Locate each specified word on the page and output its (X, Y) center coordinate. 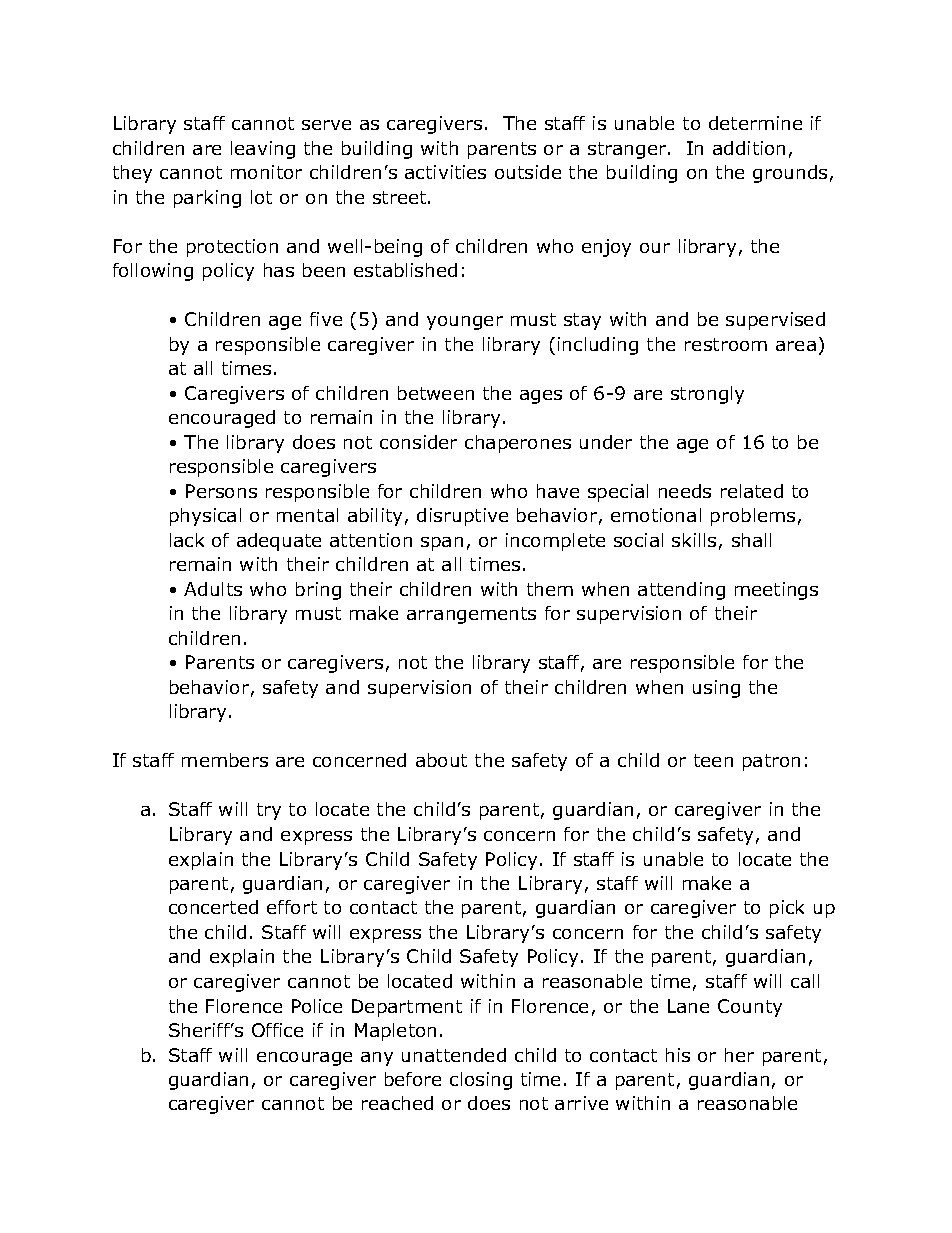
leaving (263, 150)
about (441, 760)
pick (787, 909)
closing (481, 1081)
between (436, 393)
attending (681, 591)
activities (445, 172)
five (326, 319)
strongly (707, 395)
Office (277, 1030)
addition (749, 148)
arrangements (471, 615)
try (269, 811)
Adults (213, 589)
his (678, 1055)
